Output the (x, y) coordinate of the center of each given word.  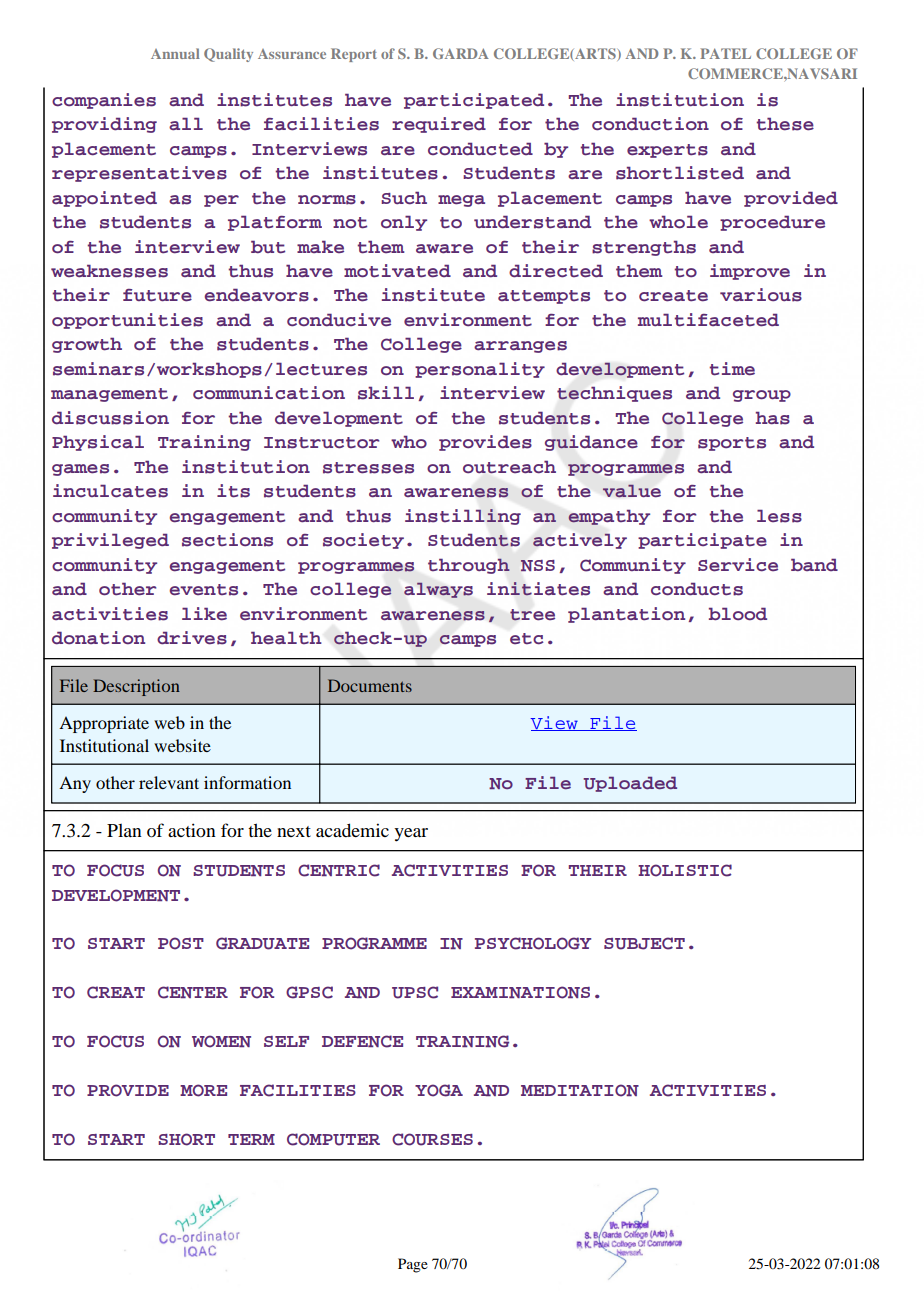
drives (192, 638)
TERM (251, 1139)
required (439, 125)
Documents (370, 685)
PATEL (725, 53)
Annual (175, 53)
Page (413, 1265)
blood (738, 614)
